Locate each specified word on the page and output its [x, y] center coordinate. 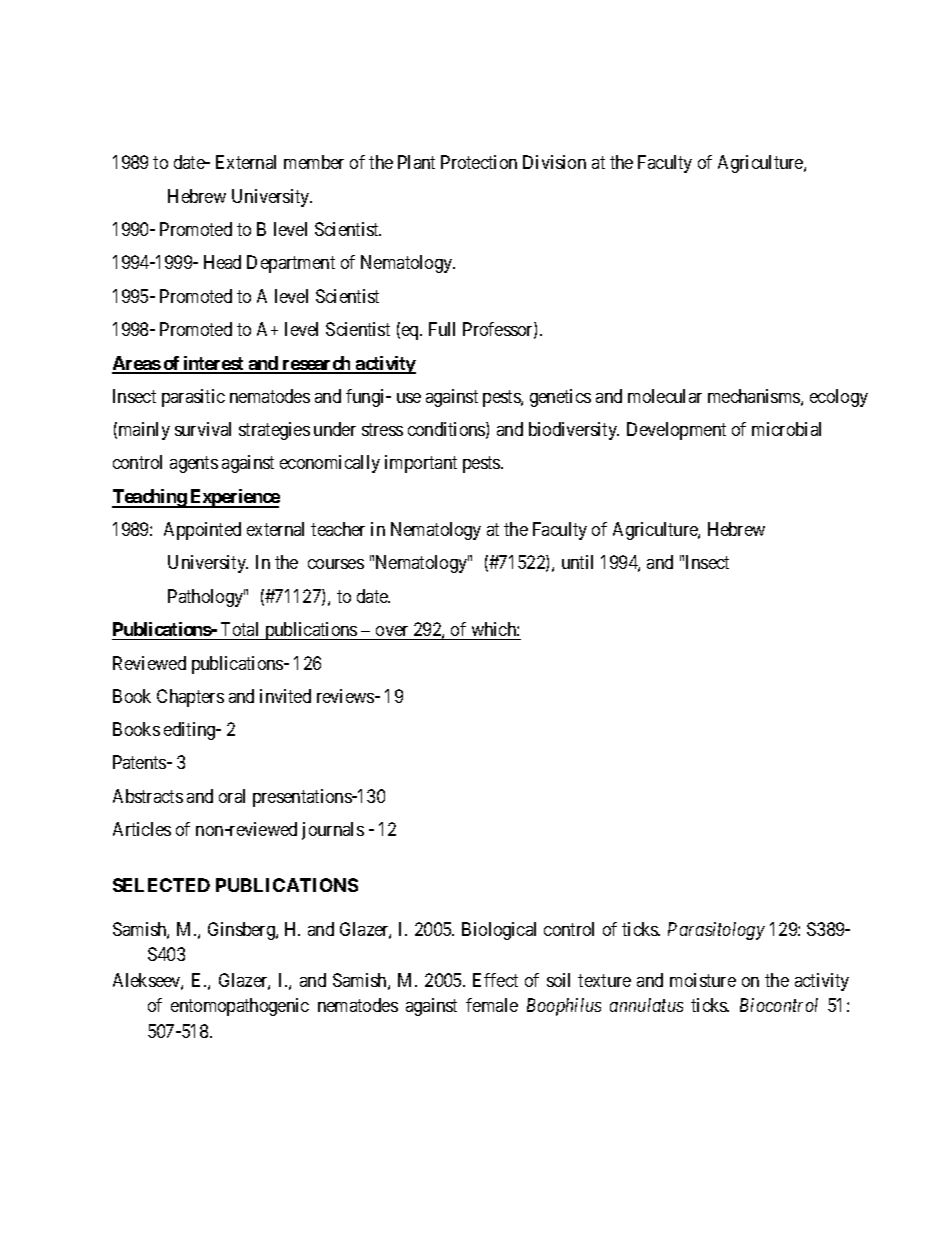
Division [554, 162]
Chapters [190, 698]
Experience [234, 498]
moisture [703, 980]
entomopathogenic [240, 1007]
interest [213, 364]
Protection [479, 162]
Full [442, 329]
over [392, 631]
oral [232, 796]
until [577, 562]
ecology [839, 398]
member [314, 162]
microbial [786, 429]
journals [333, 831]
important [421, 464]
